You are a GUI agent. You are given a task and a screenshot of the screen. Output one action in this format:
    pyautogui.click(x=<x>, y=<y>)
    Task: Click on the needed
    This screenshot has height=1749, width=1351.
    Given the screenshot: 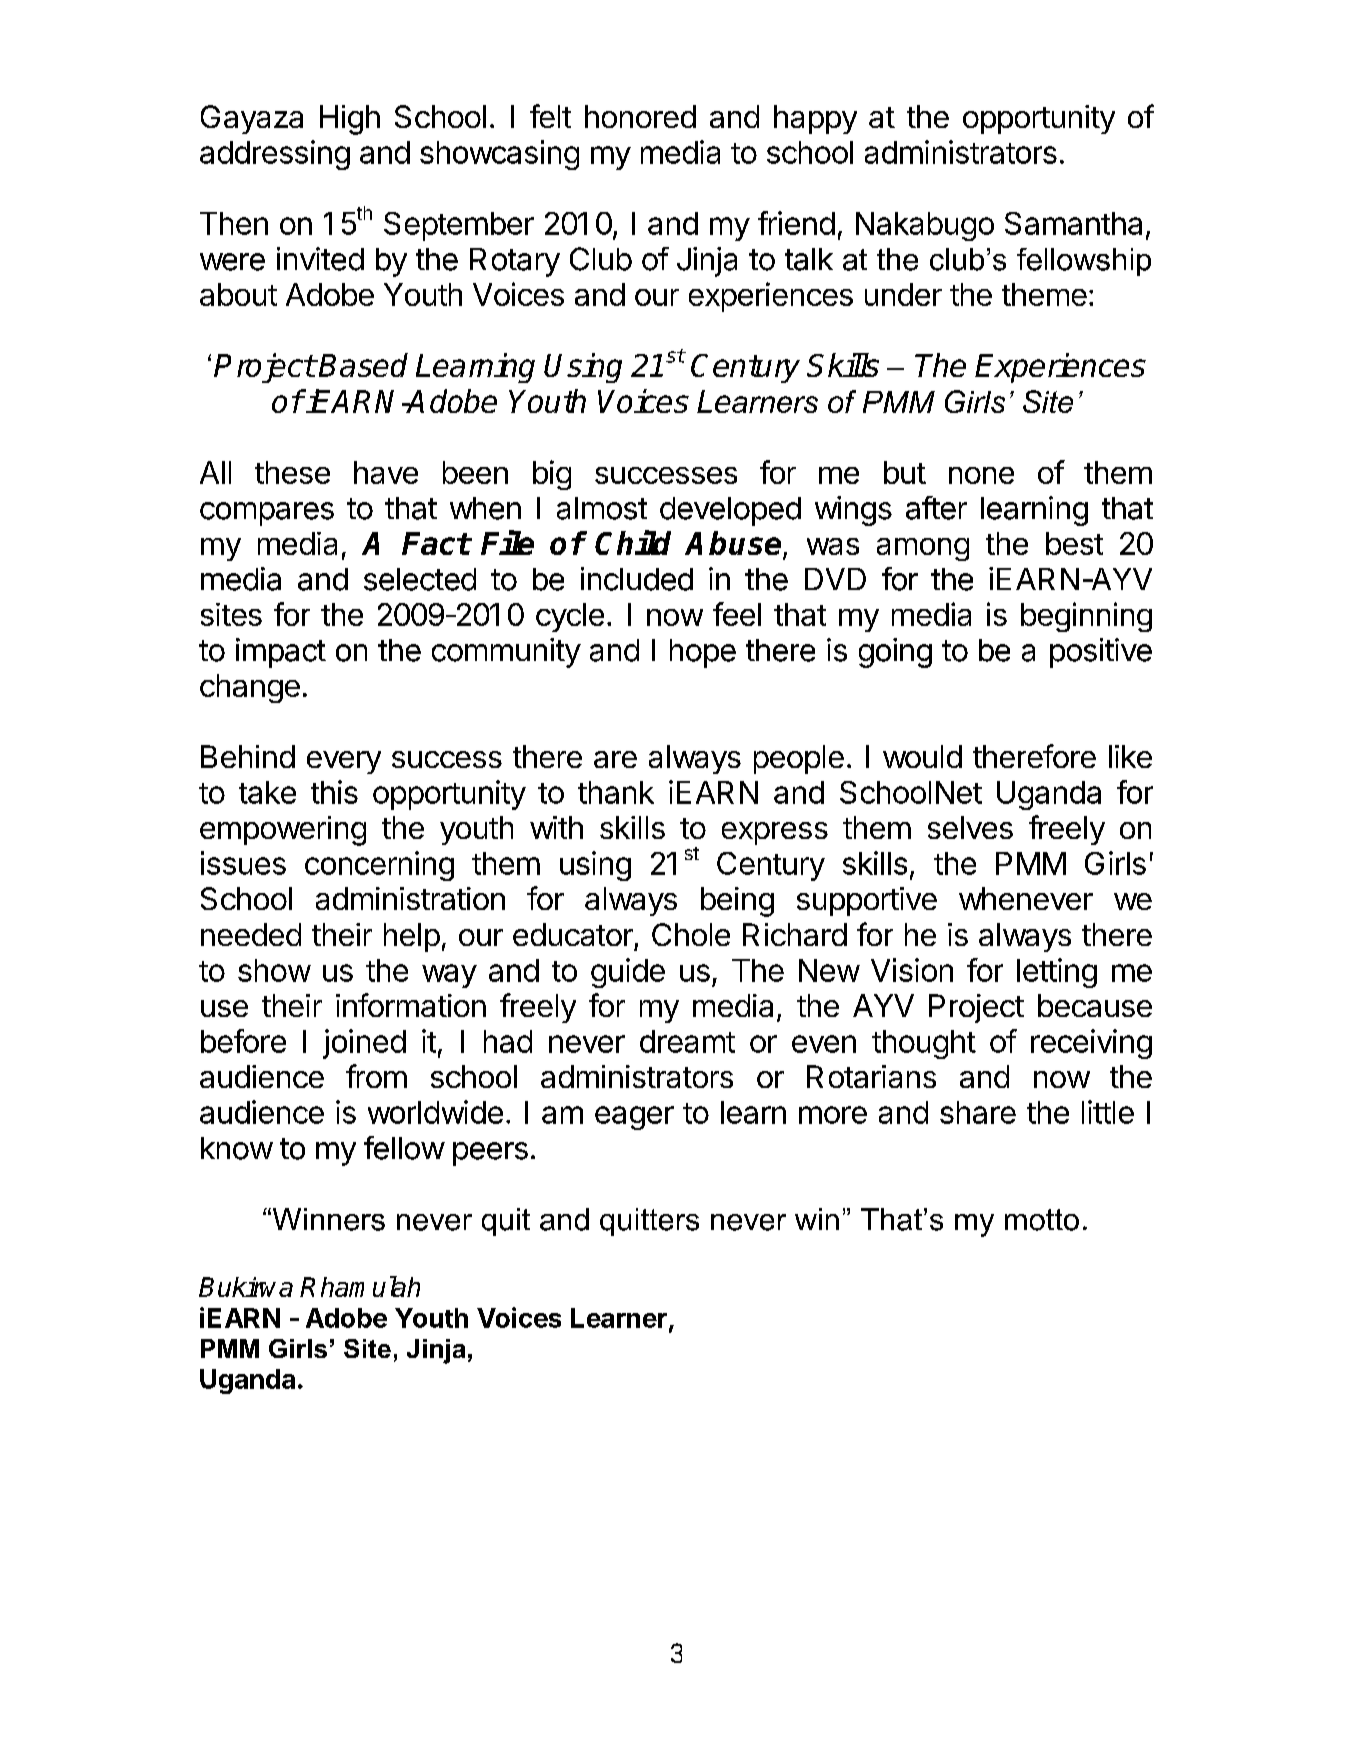 What is the action you would take?
    pyautogui.click(x=251, y=934)
